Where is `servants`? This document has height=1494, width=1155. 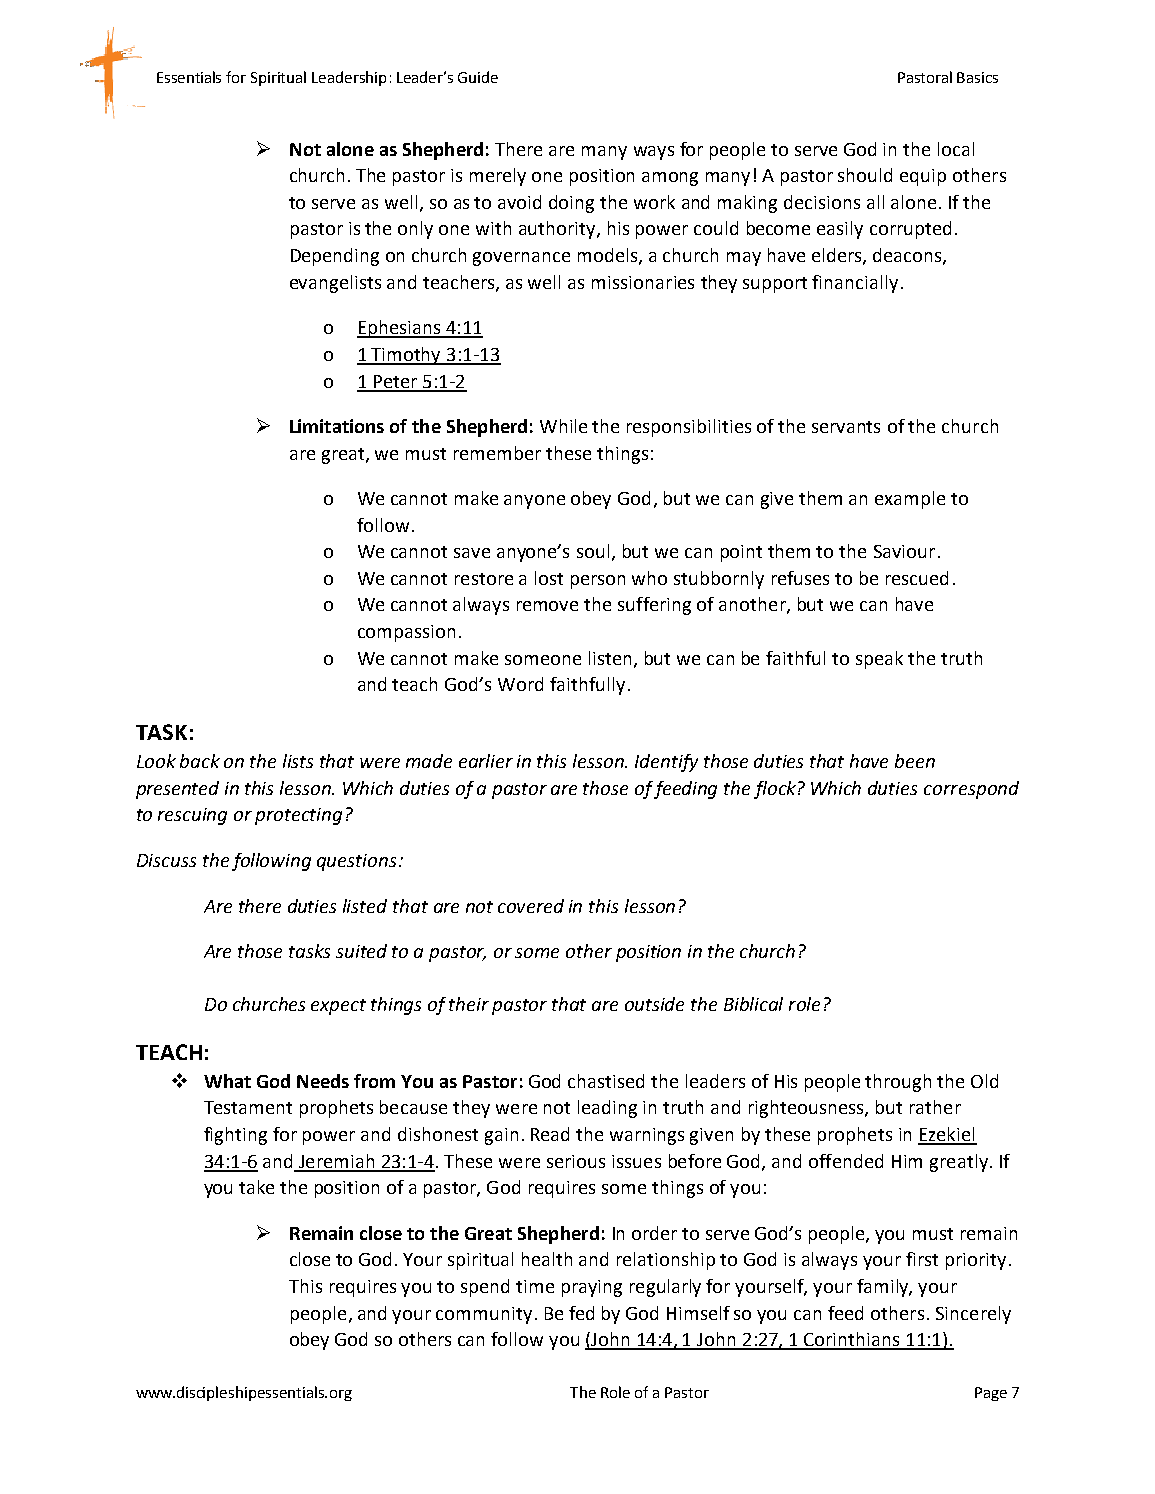
servants is located at coordinates (846, 427).
